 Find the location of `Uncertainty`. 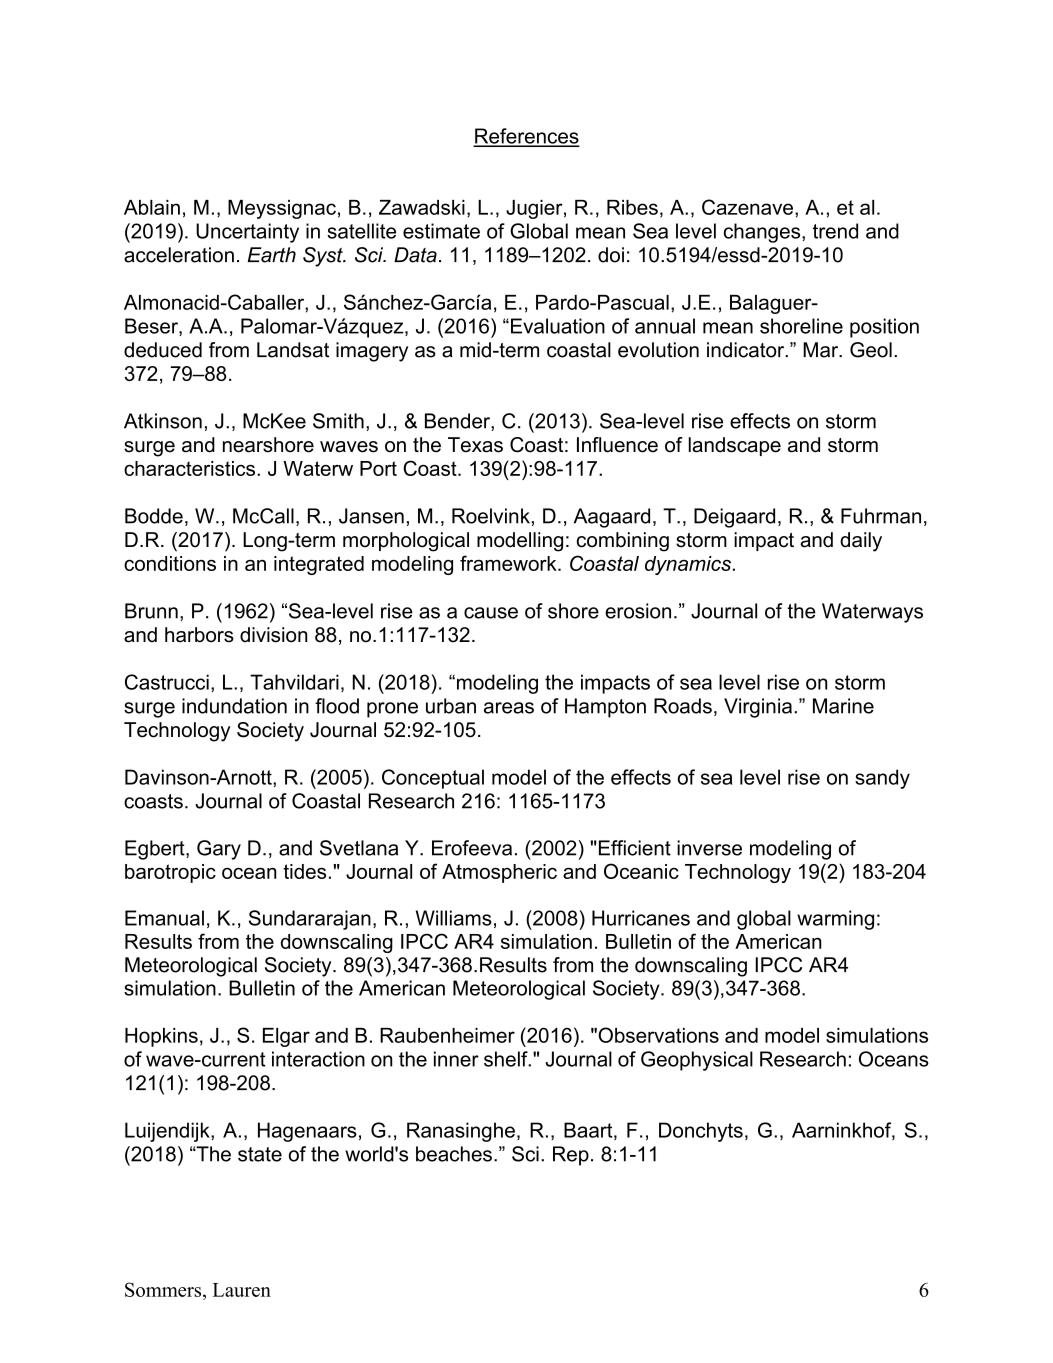

Uncertainty is located at coordinates (247, 233).
